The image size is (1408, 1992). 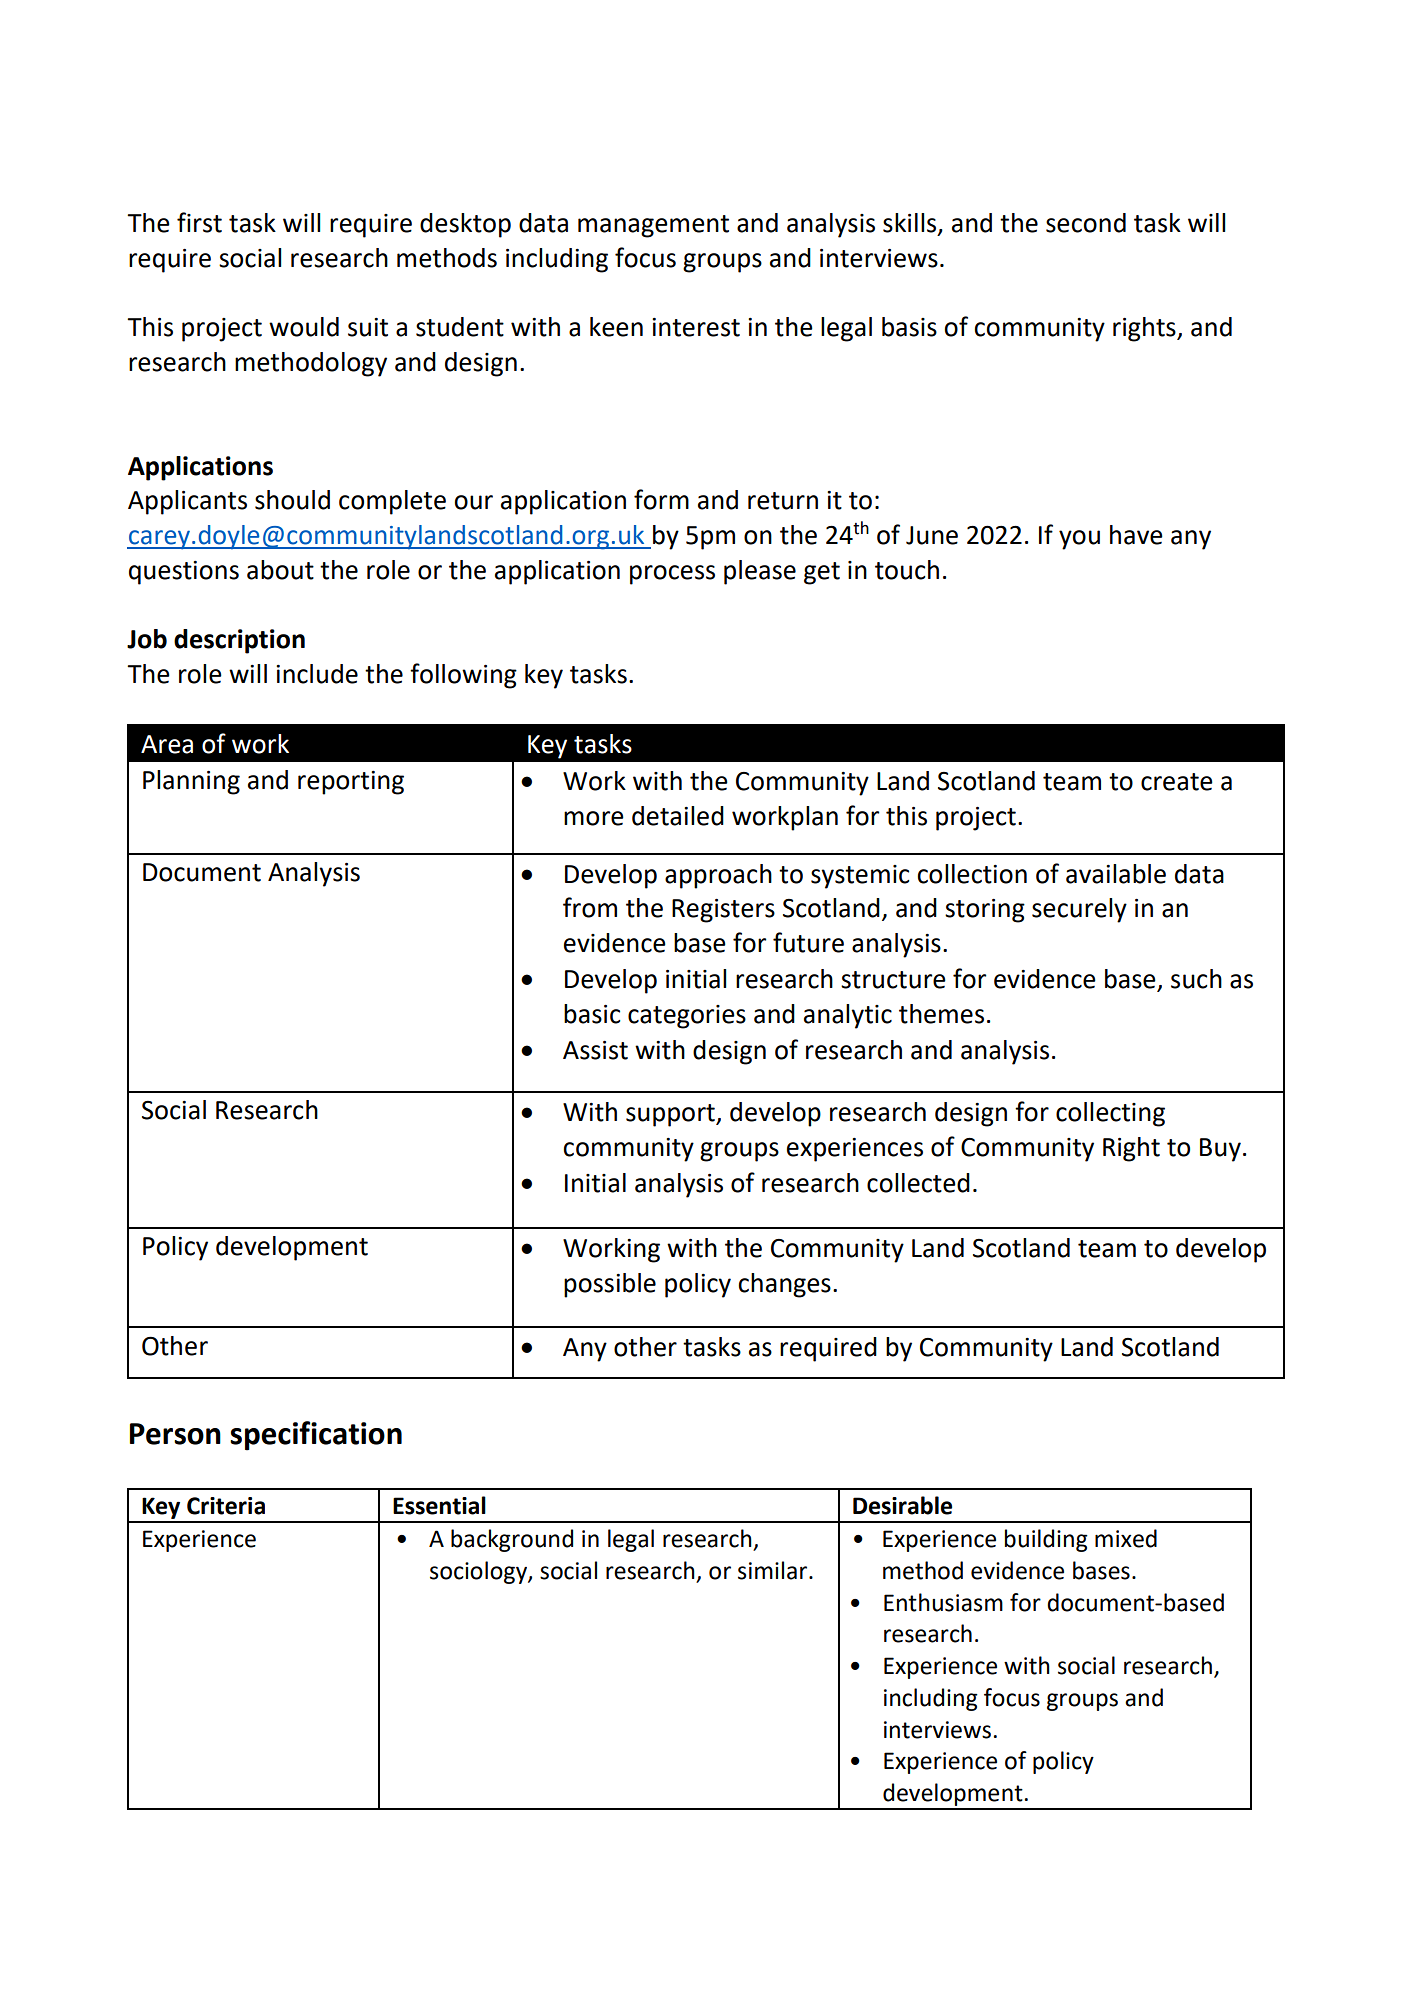 What do you see at coordinates (774, 1570) in the screenshot?
I see `similar` at bounding box center [774, 1570].
